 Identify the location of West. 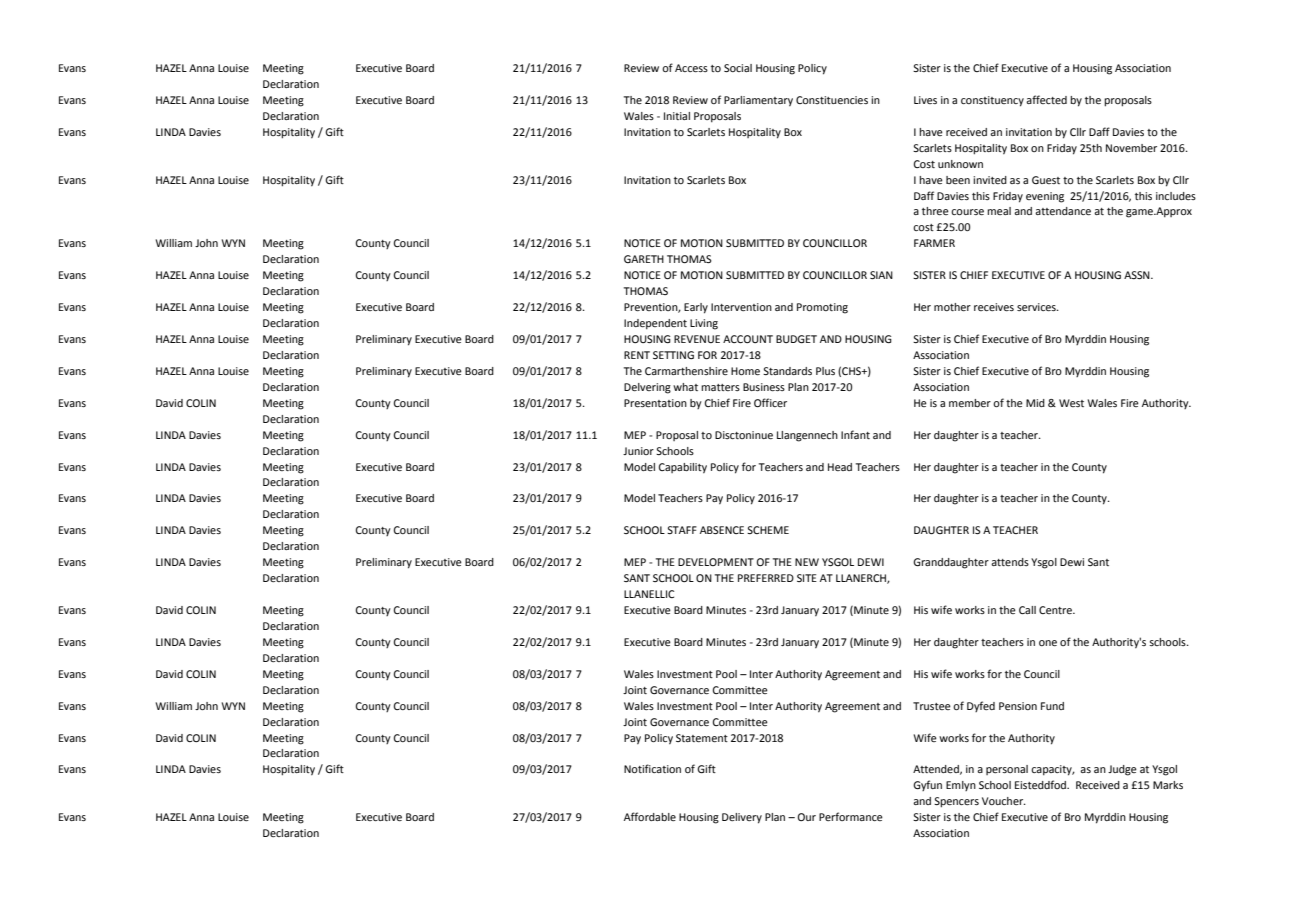
(1071, 403).
